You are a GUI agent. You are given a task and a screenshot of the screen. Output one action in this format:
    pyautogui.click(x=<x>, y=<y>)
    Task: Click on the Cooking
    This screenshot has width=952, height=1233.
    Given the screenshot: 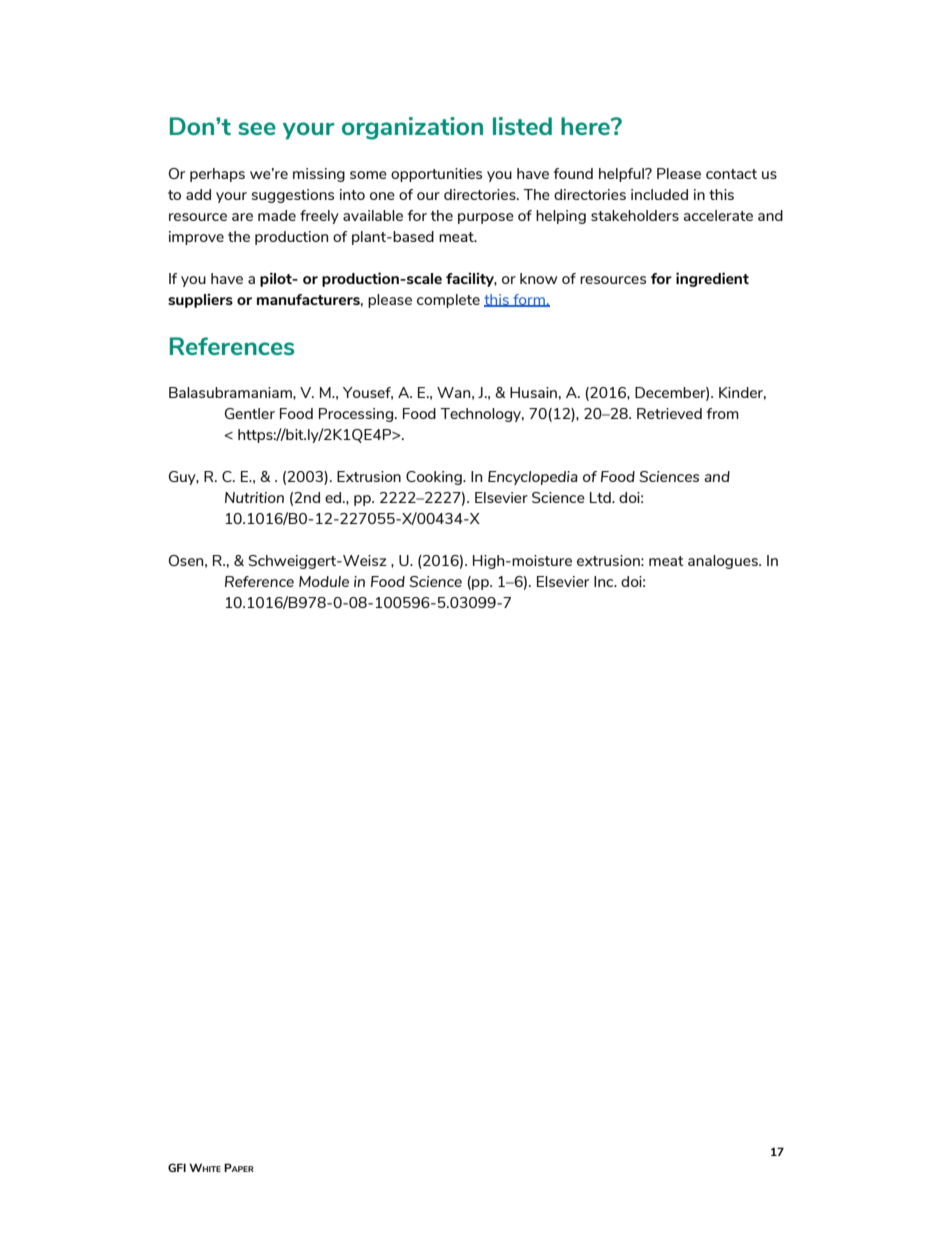 What is the action you would take?
    pyautogui.click(x=435, y=478)
